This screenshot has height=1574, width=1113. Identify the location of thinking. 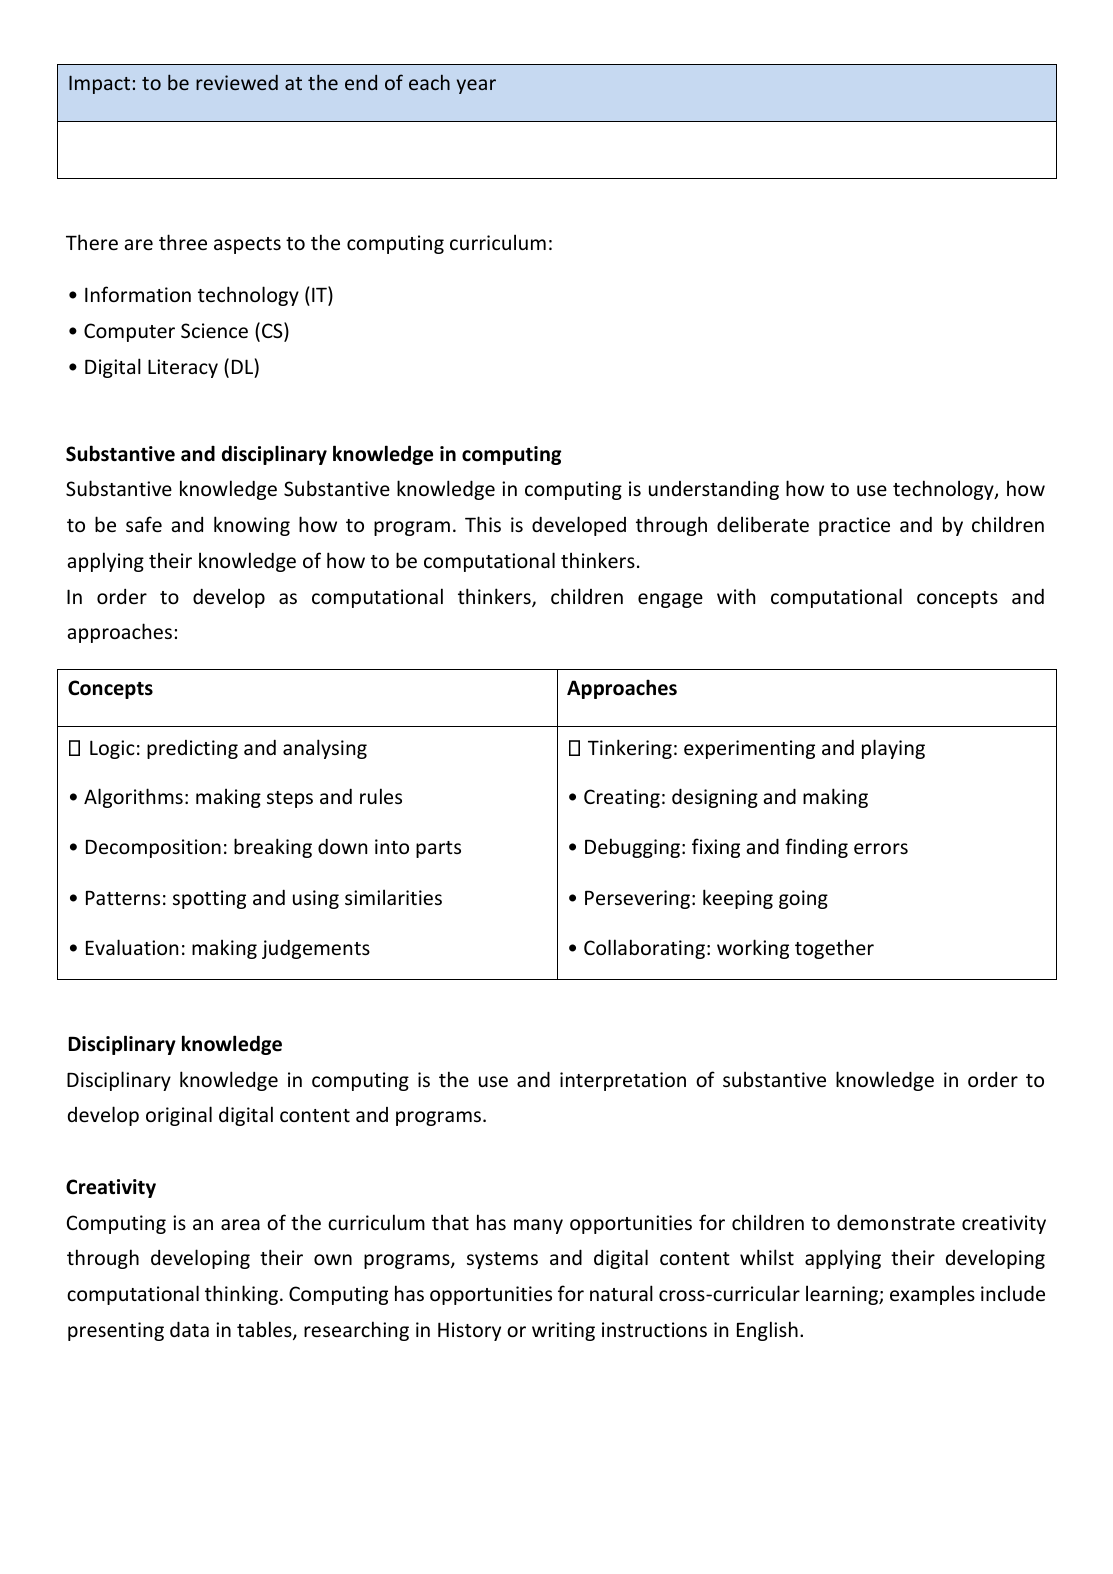
(243, 1295).
